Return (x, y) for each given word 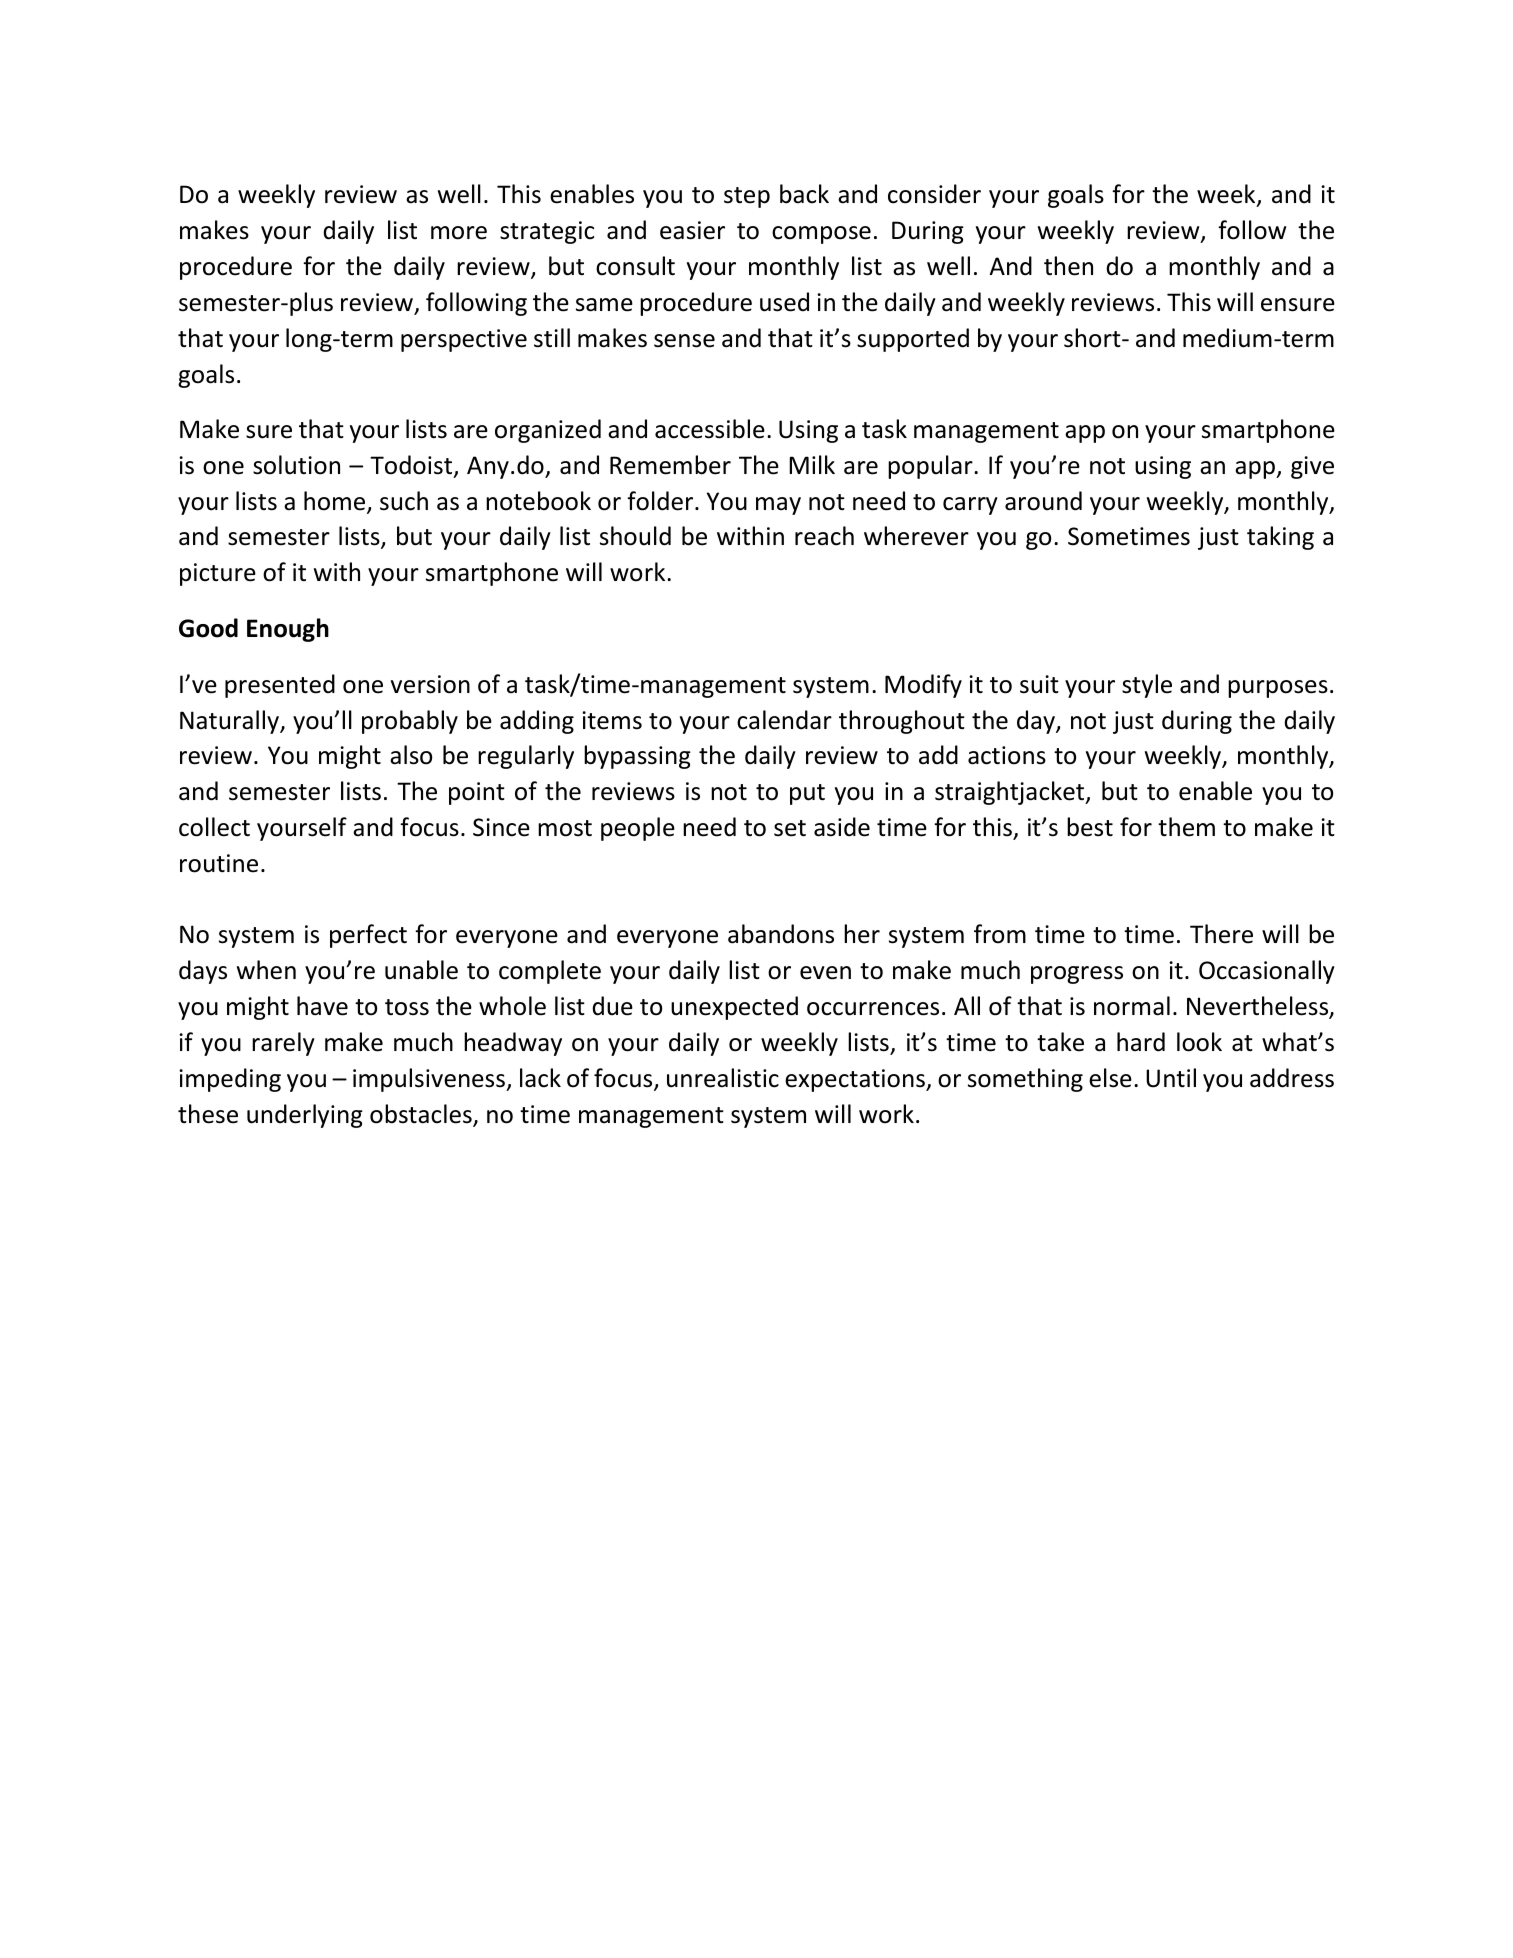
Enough (288, 630)
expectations (856, 1080)
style (1147, 686)
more (459, 233)
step (747, 197)
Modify (923, 686)
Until (1171, 1078)
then (1068, 266)
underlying (305, 1116)
